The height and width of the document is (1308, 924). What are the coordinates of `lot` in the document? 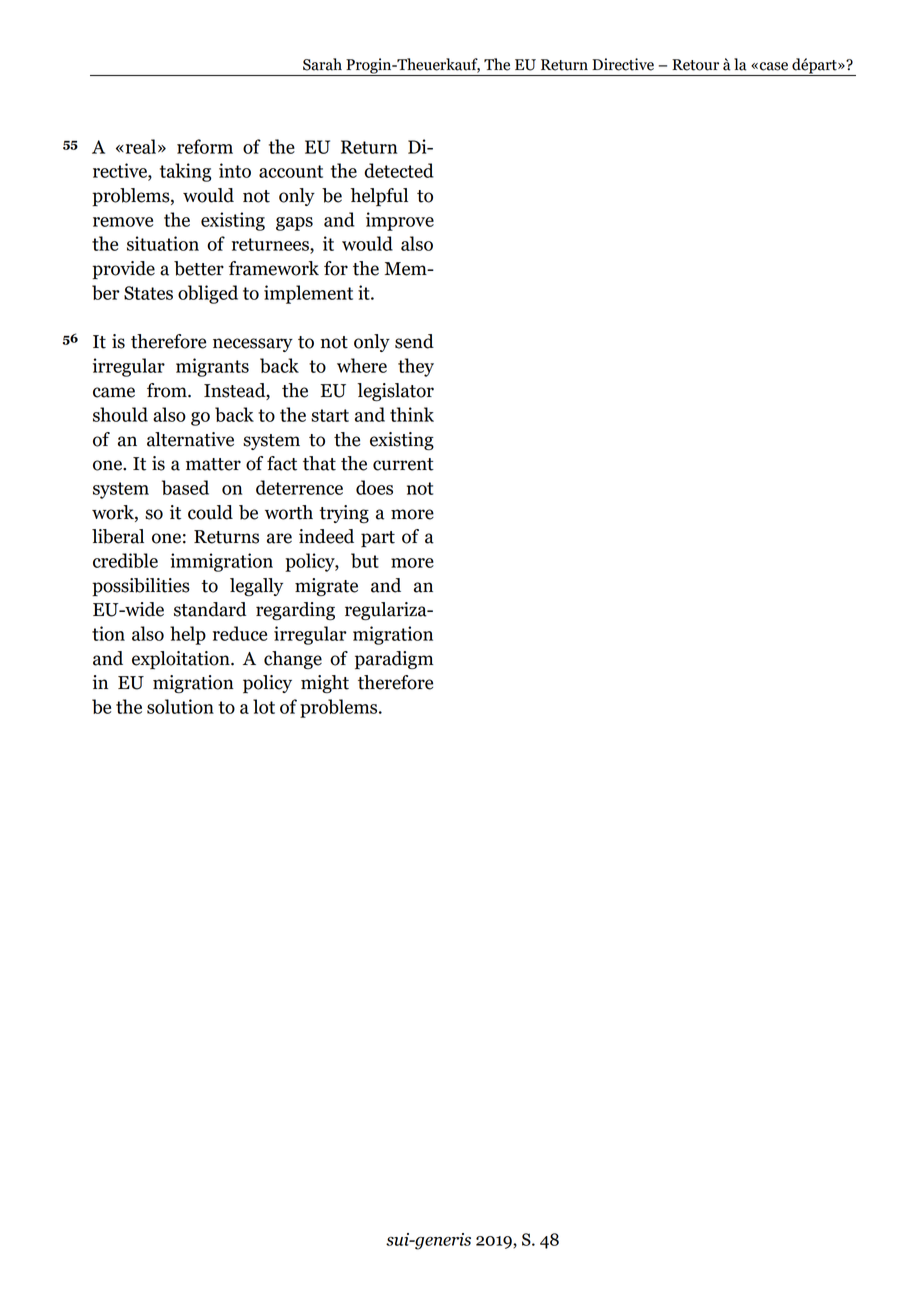 It's located at (264, 706).
